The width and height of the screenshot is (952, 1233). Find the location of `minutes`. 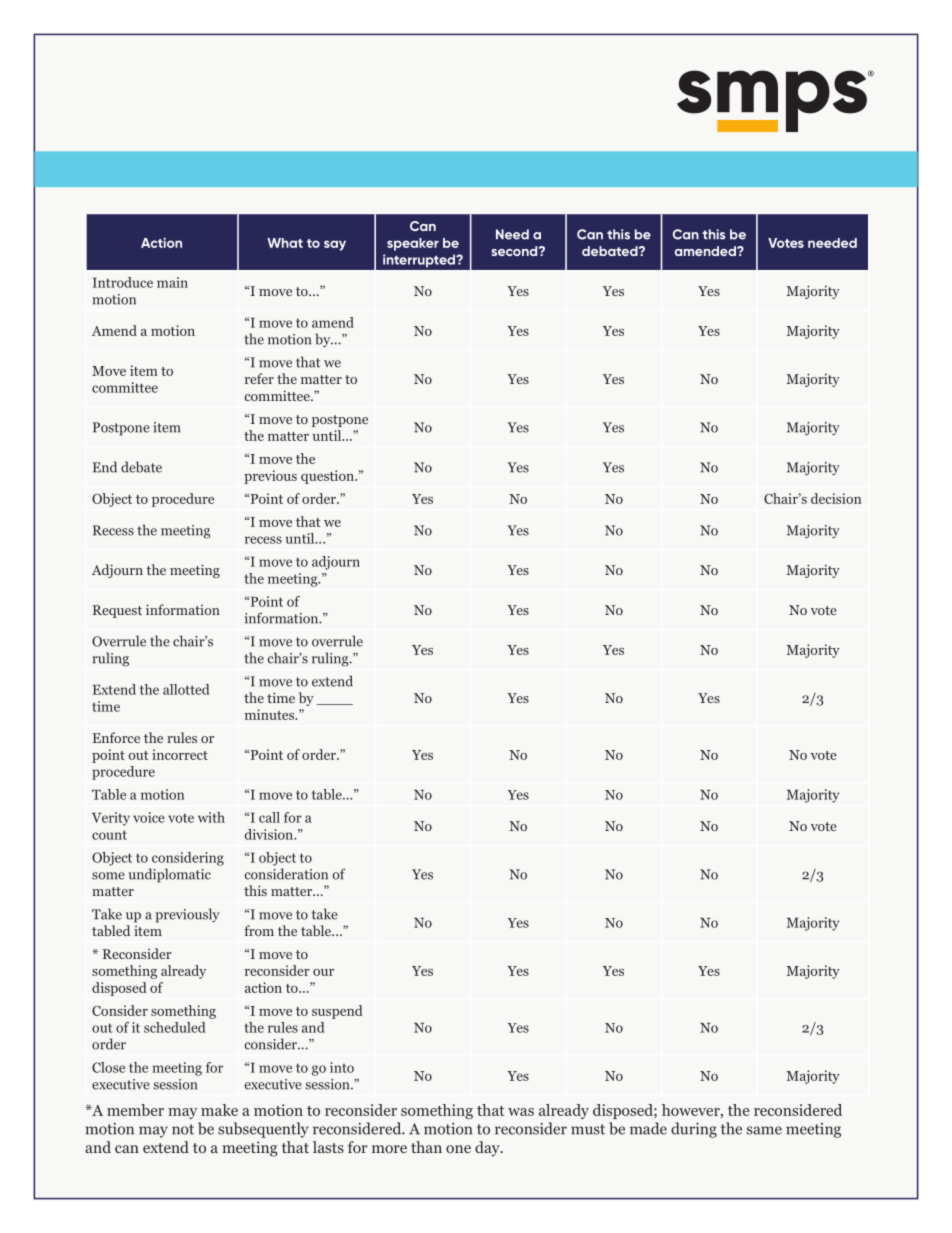

minutes is located at coordinates (271, 714).
